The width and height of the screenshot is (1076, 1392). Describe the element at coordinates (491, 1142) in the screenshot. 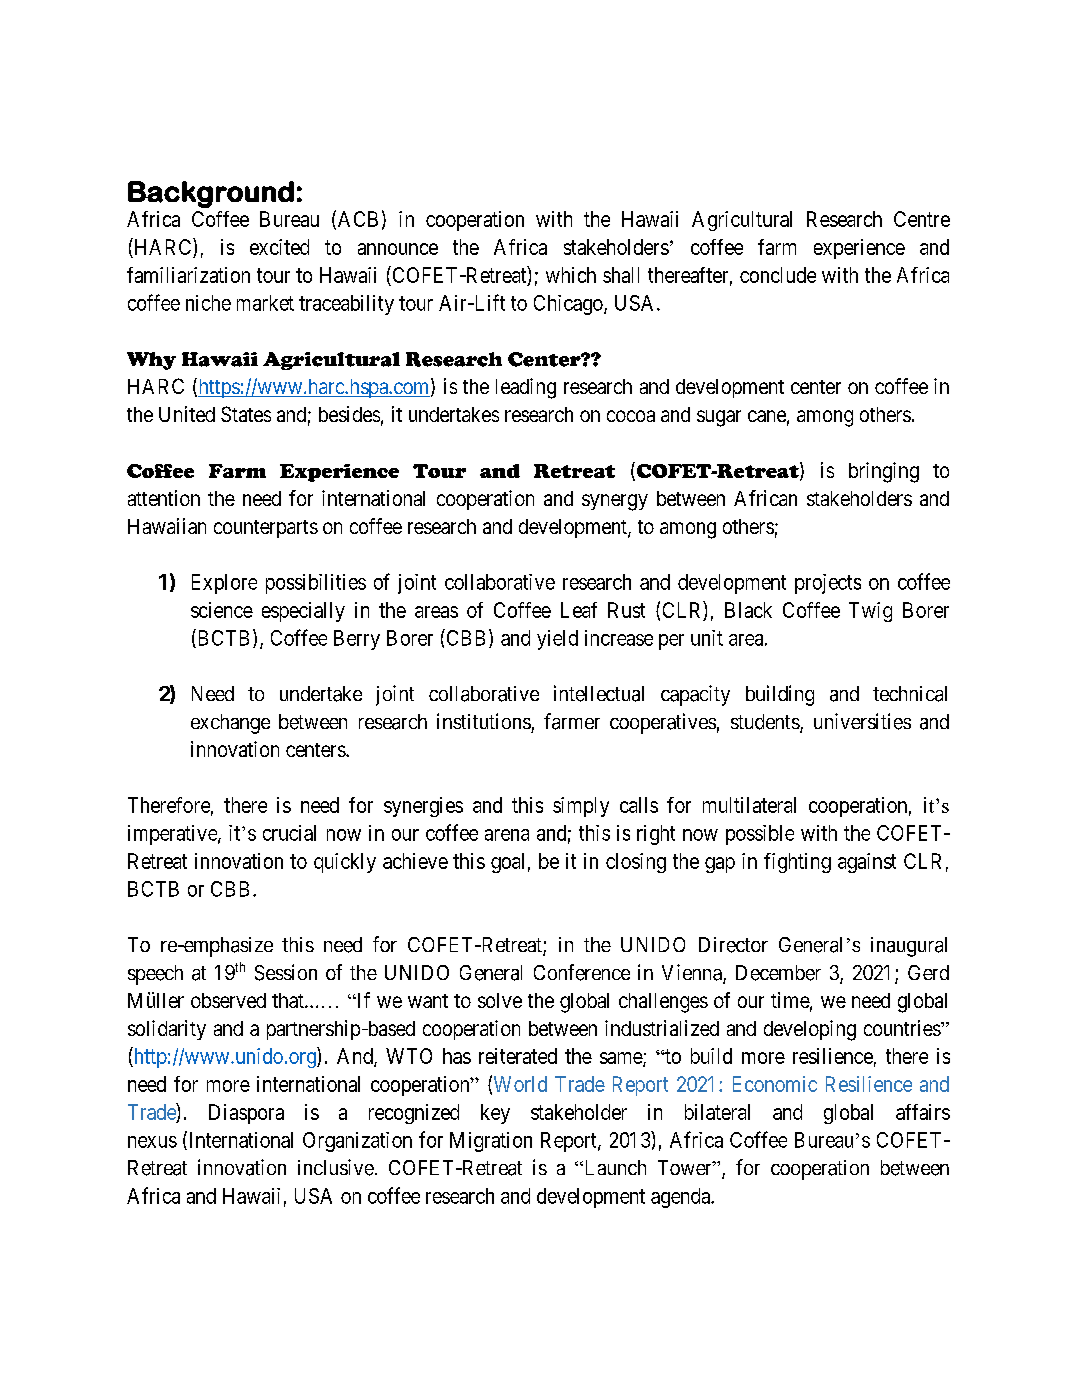

I see `Migration` at that location.
